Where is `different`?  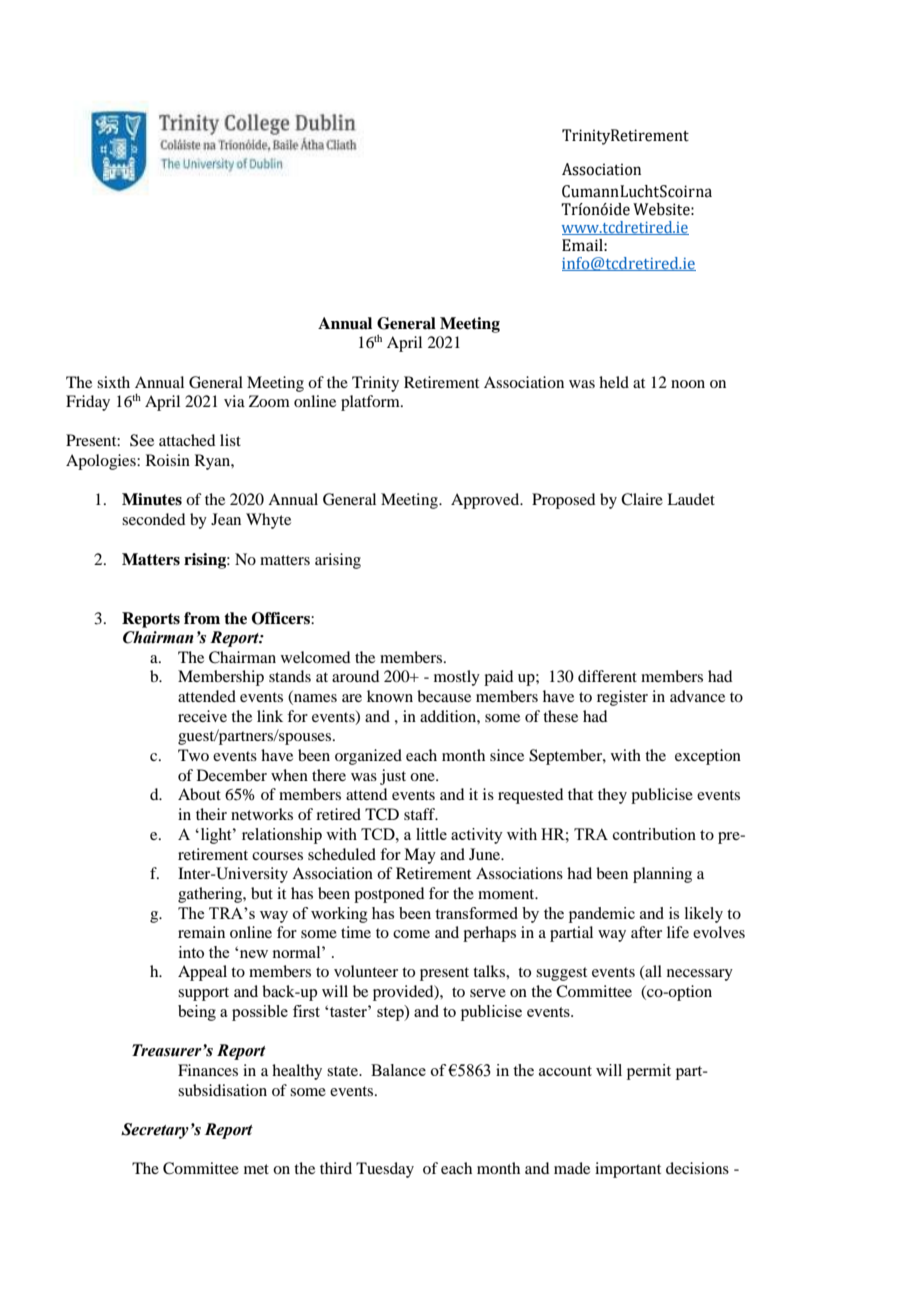
different is located at coordinates (607, 676).
